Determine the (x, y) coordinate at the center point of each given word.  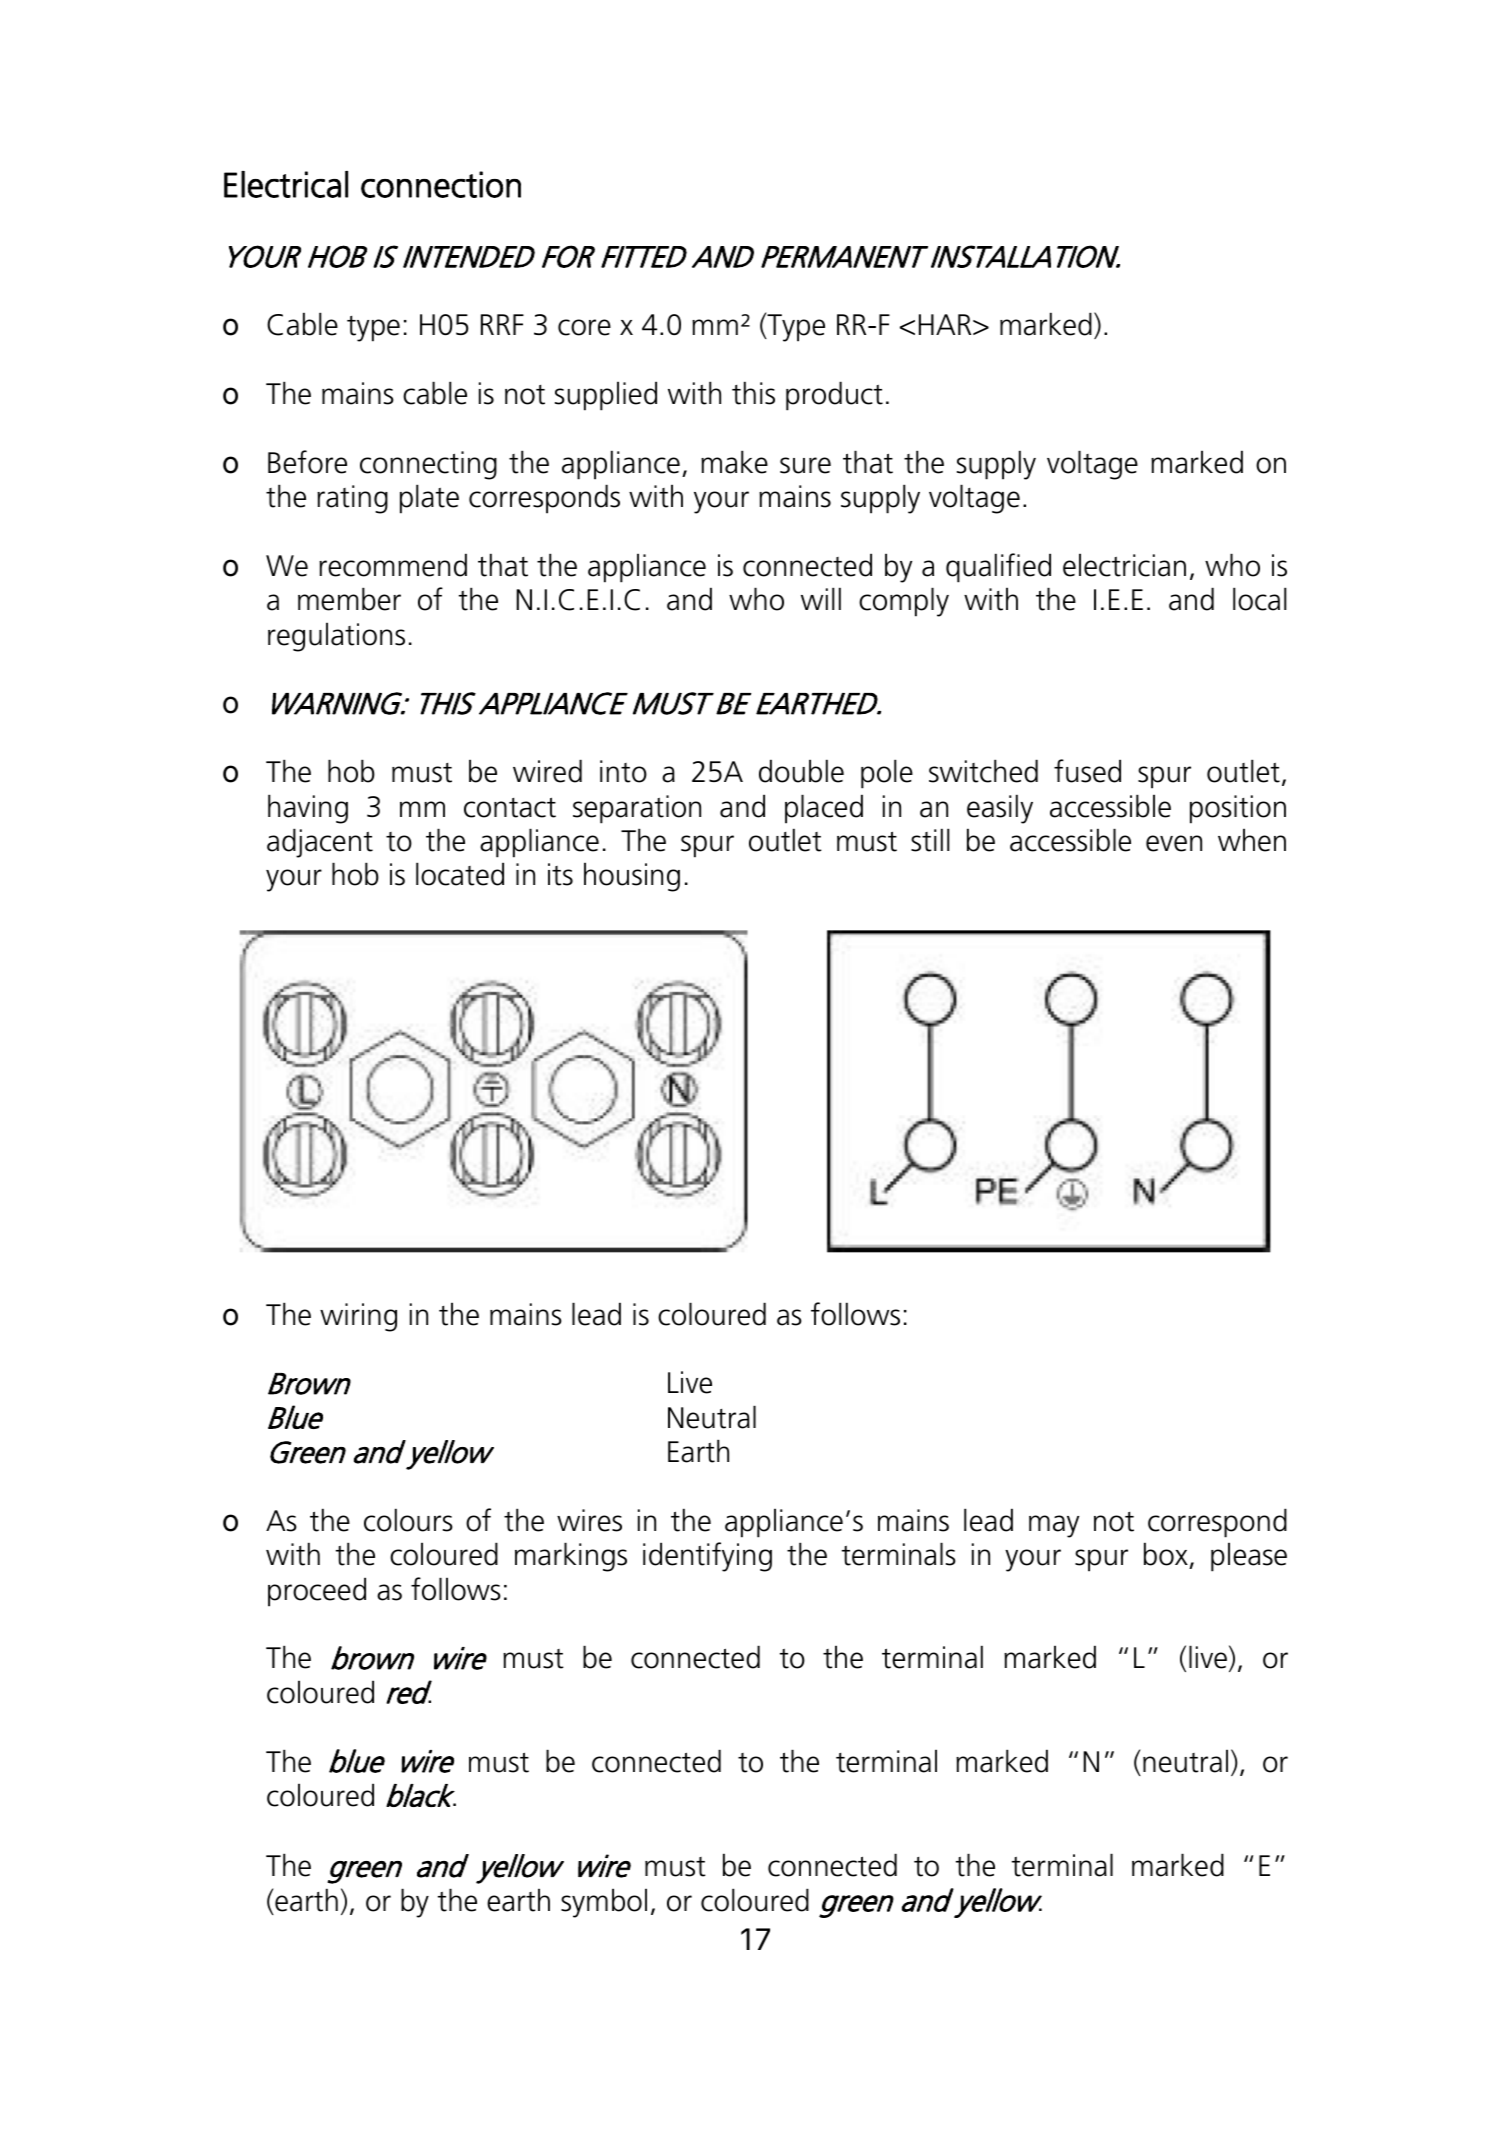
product (834, 396)
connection (441, 184)
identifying (707, 1557)
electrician (1124, 565)
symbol (604, 1903)
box (1167, 1555)
